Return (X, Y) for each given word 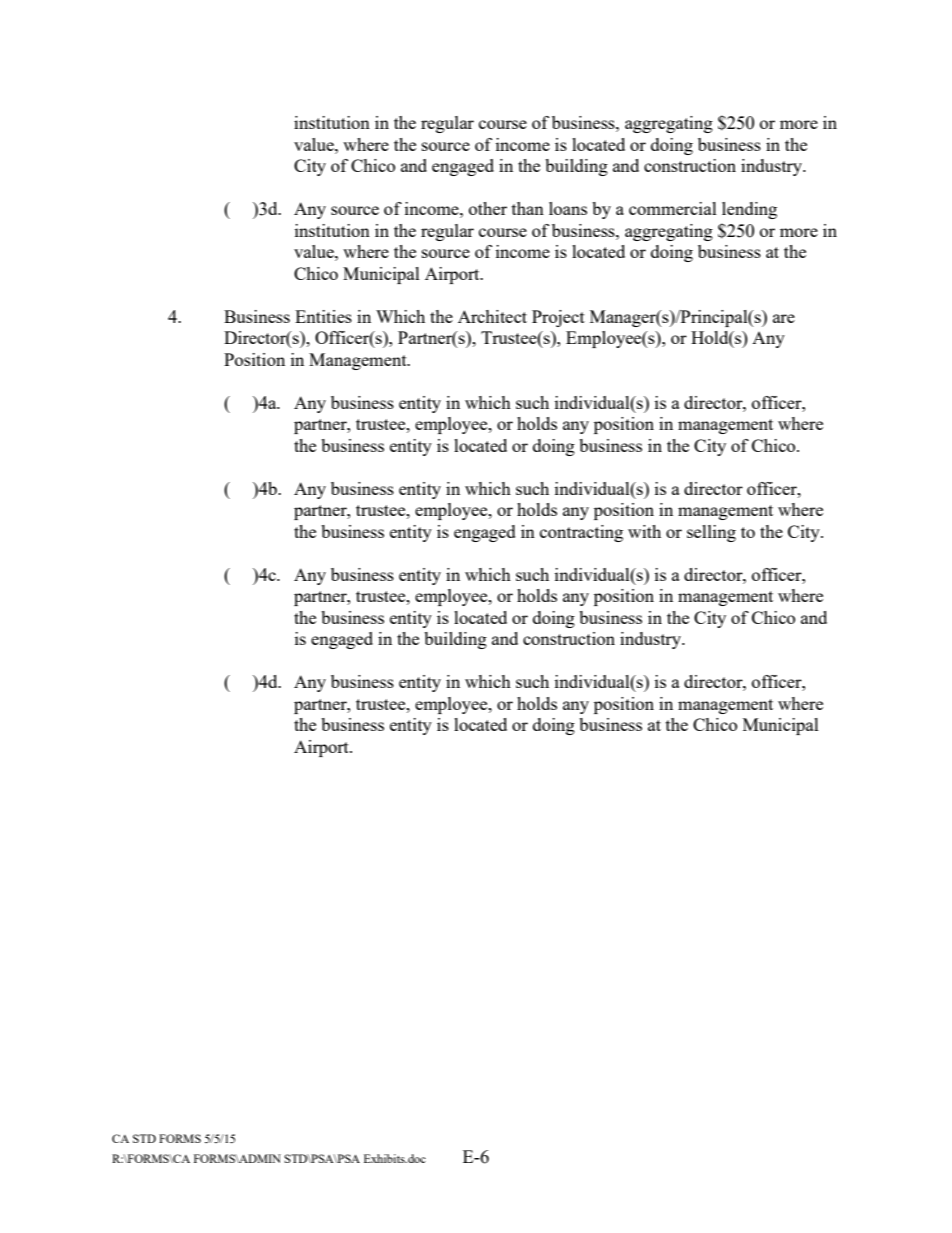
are (784, 318)
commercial (673, 208)
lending (749, 210)
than (528, 208)
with (644, 531)
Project (558, 318)
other (488, 208)
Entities (323, 316)
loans (568, 208)
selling (711, 533)
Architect (492, 316)
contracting (581, 533)
